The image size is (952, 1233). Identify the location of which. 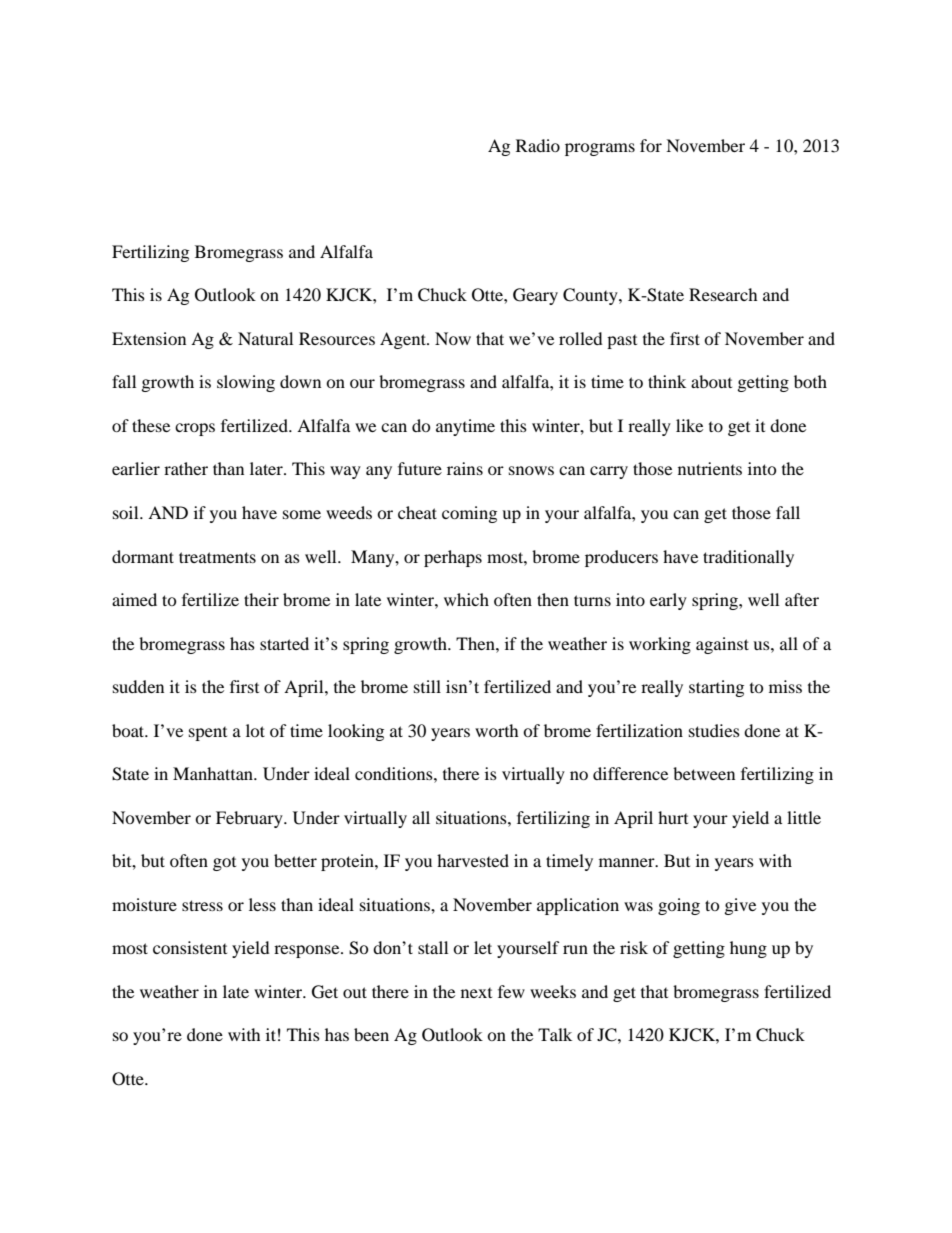
(466, 599).
